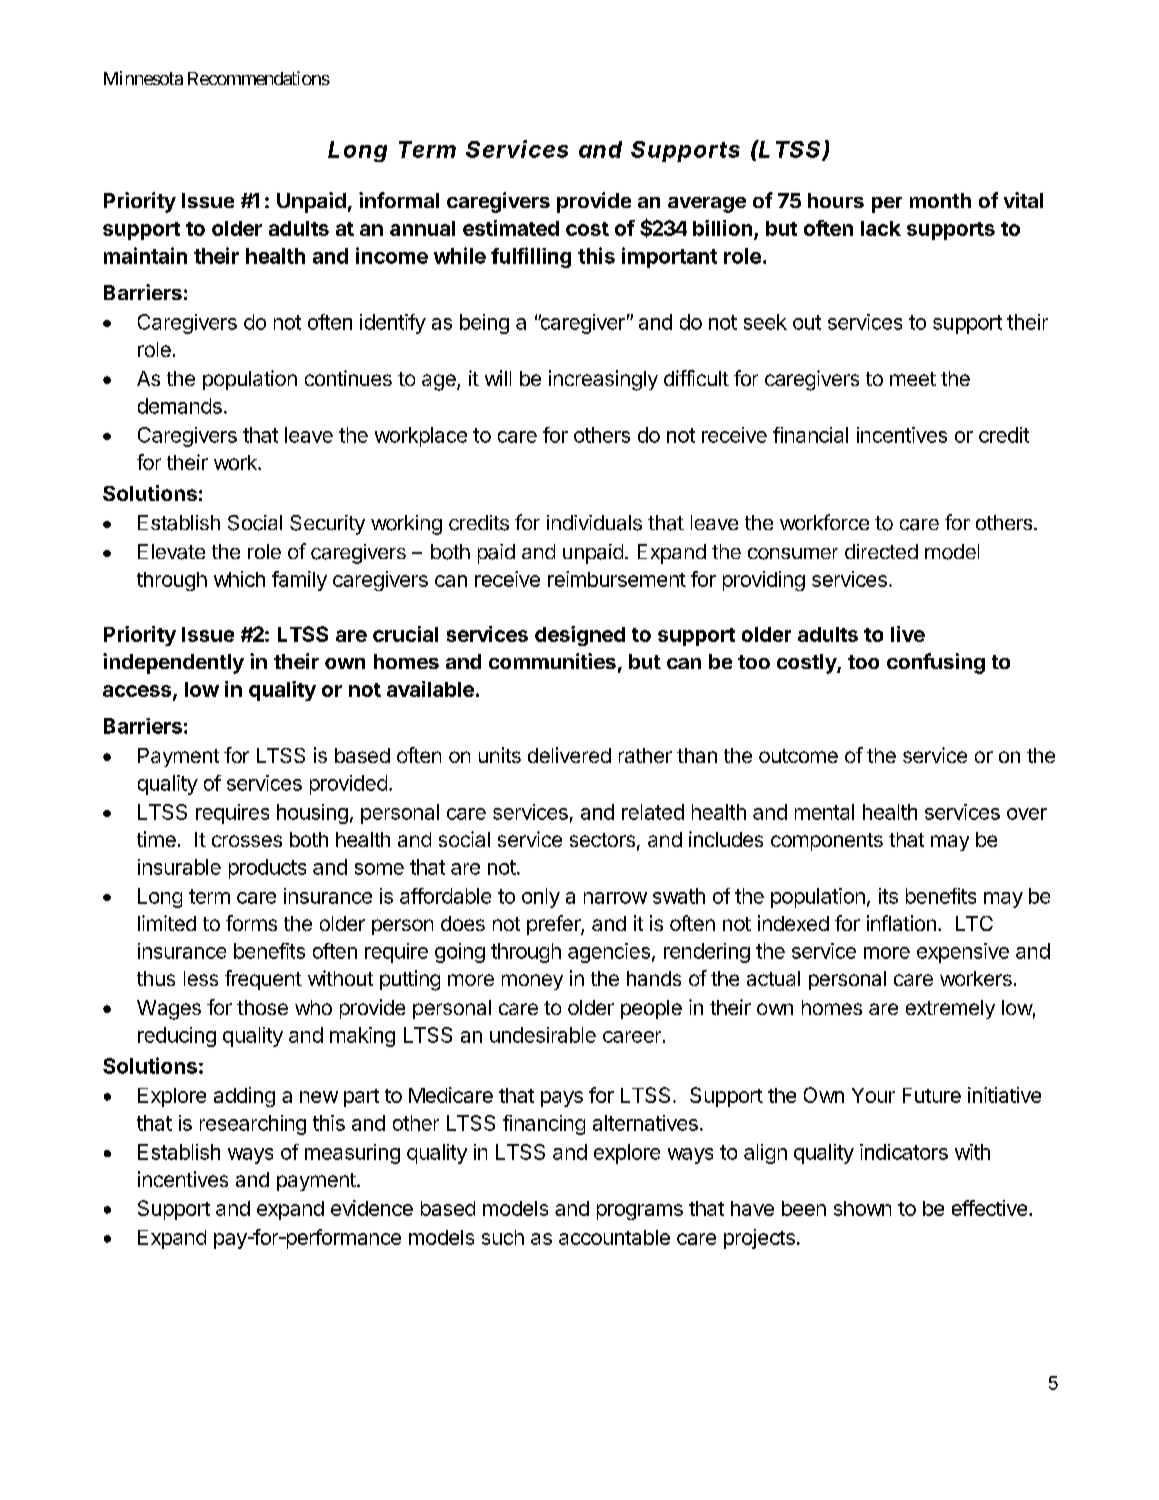  Describe the element at coordinates (143, 78) in the page. I see `Minnesota` at that location.
